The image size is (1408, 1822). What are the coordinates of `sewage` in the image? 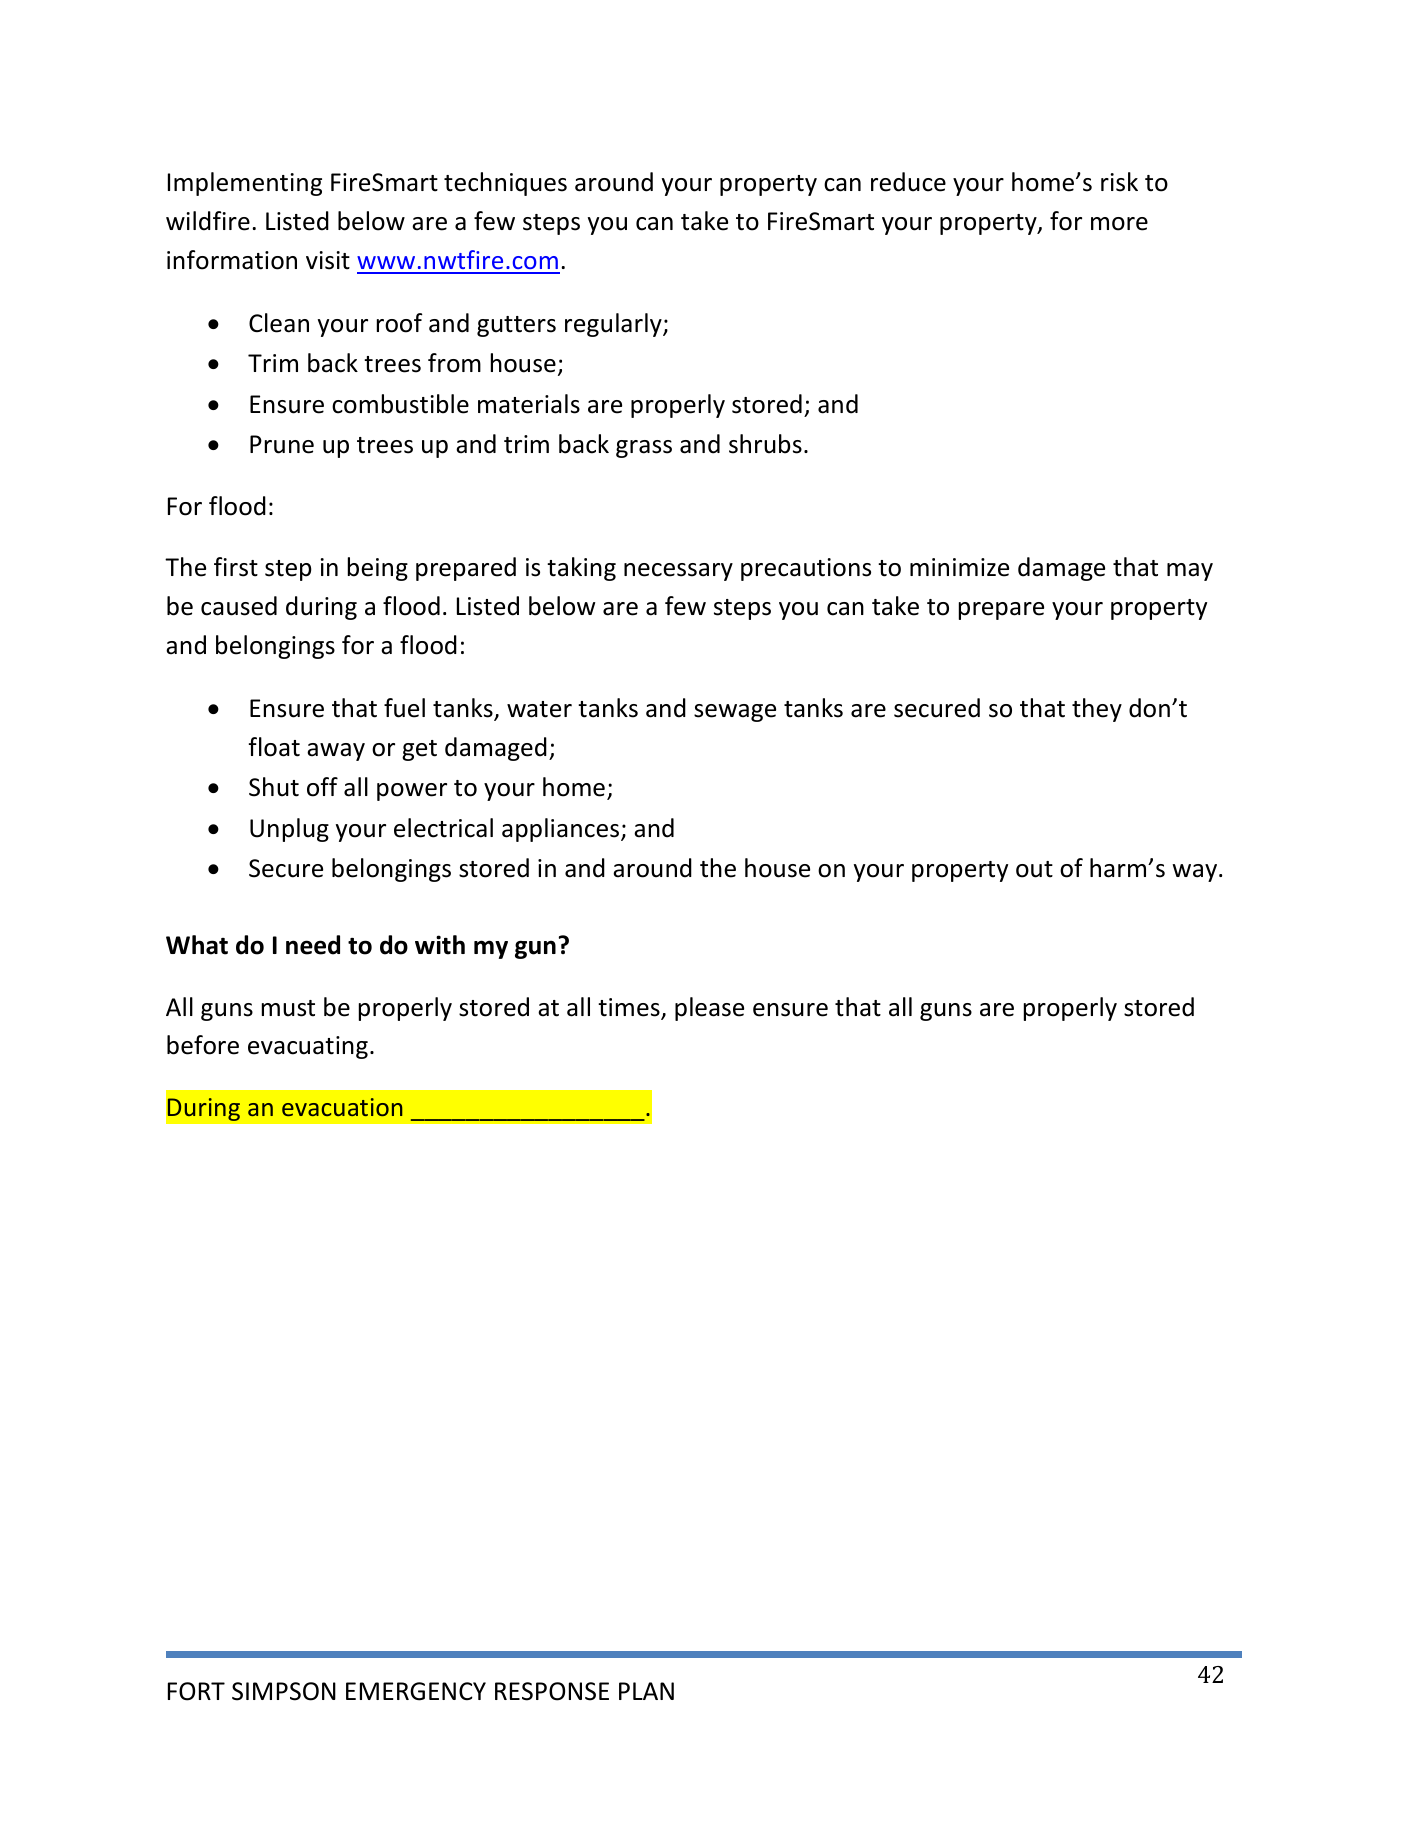 It's located at (735, 713).
